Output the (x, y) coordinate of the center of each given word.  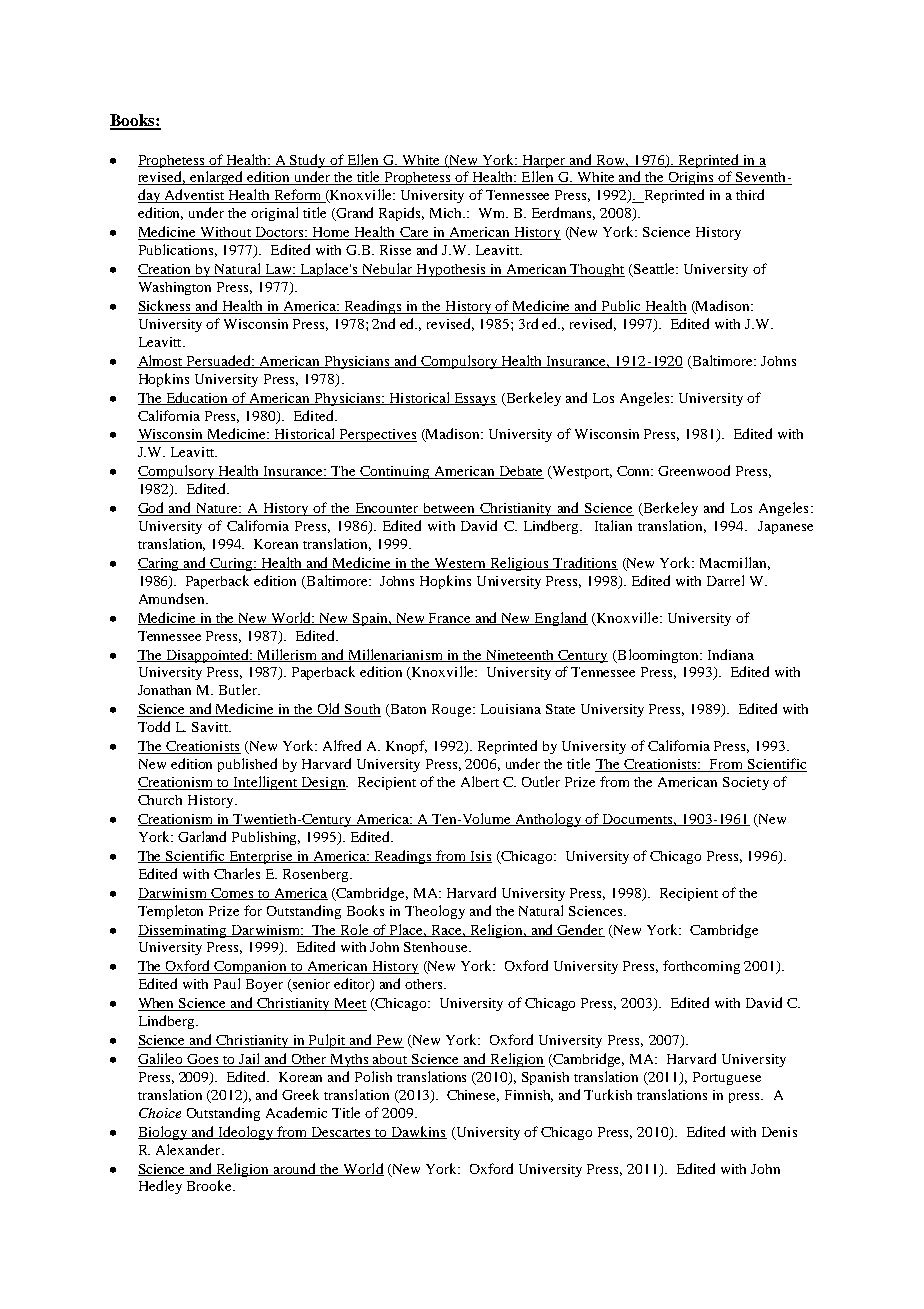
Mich (447, 213)
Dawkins (418, 1132)
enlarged (217, 178)
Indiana (731, 654)
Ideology (245, 1133)
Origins (692, 178)
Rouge (453, 710)
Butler (239, 689)
